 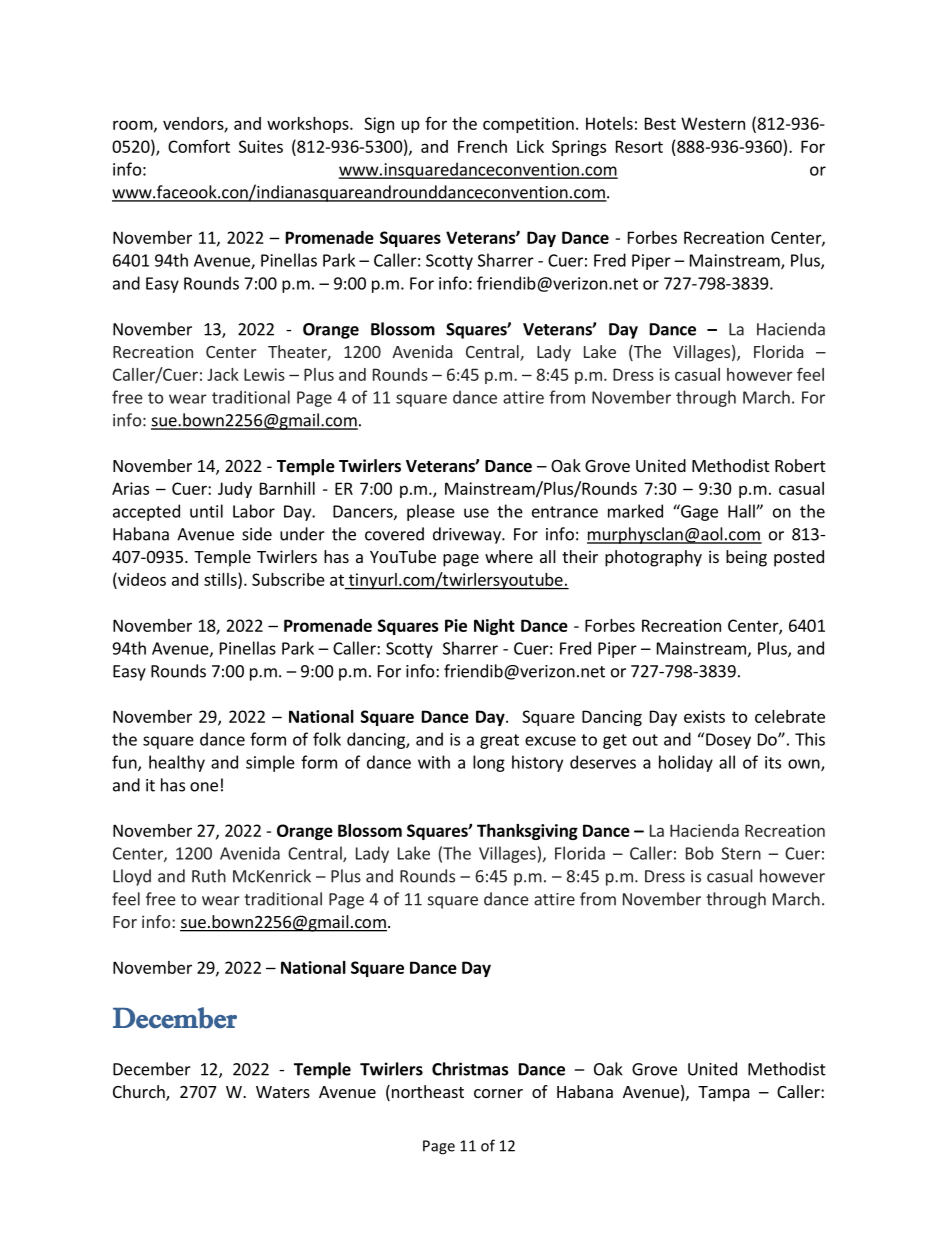 What do you see at coordinates (482, 146) in the screenshot?
I see `French` at bounding box center [482, 146].
